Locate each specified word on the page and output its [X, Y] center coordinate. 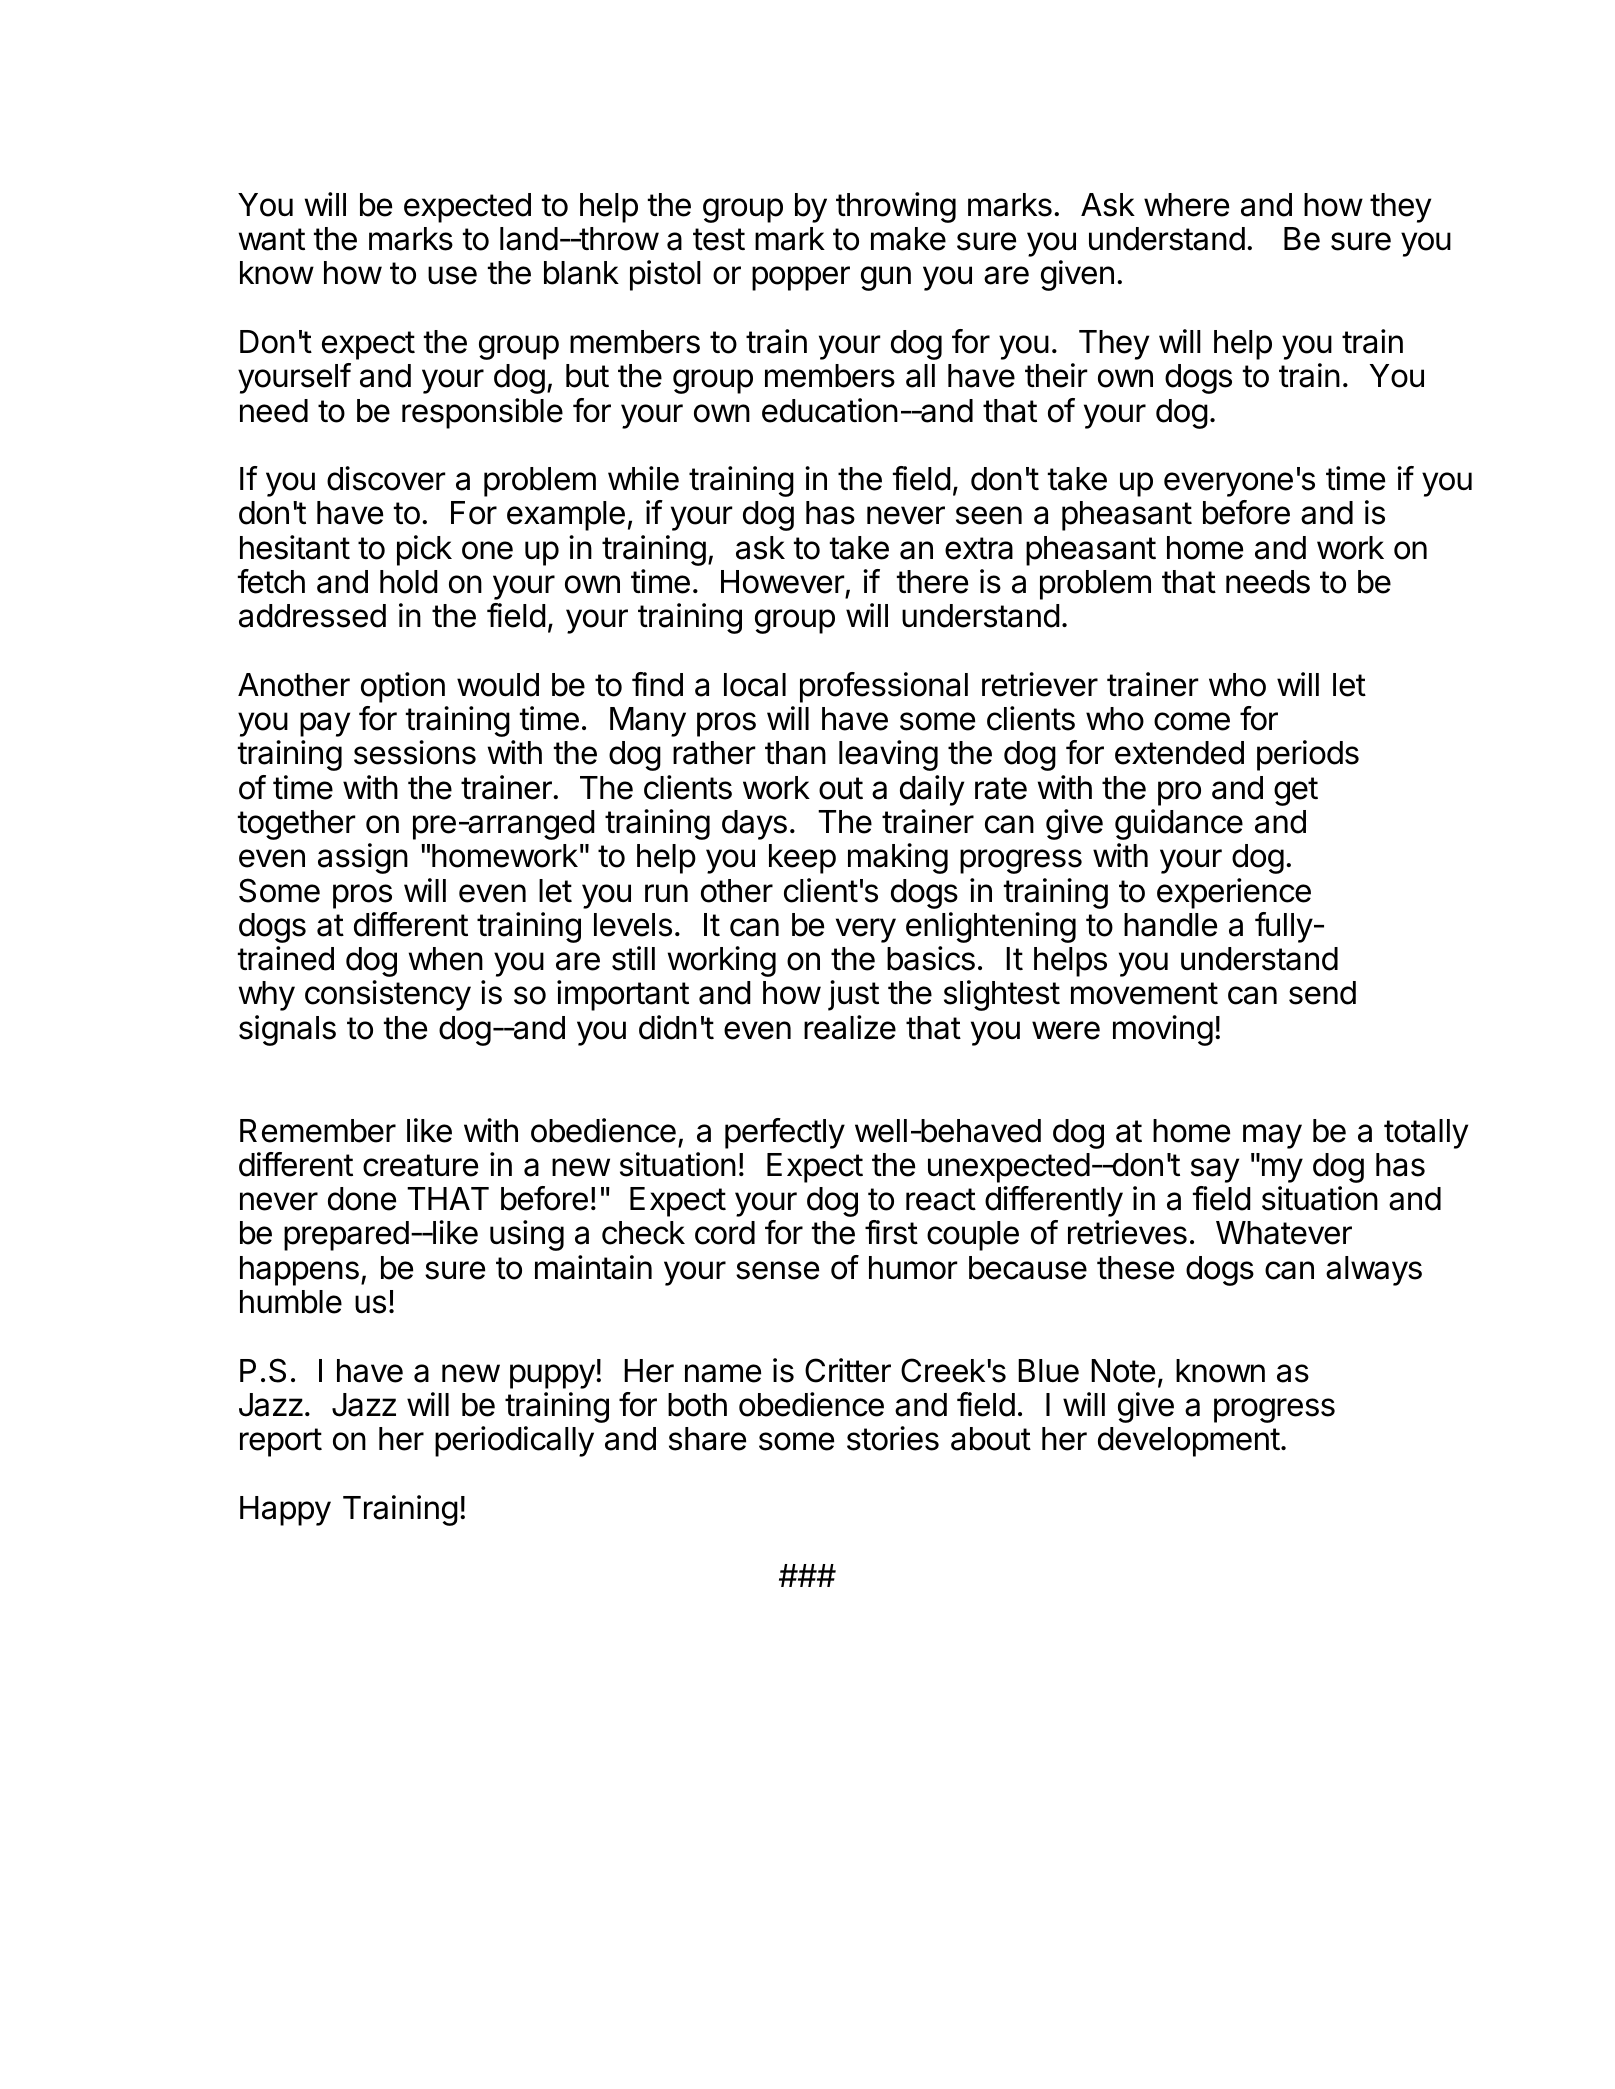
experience [1234, 893]
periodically [514, 1441]
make [908, 239]
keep [802, 859]
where [1186, 205]
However [783, 582]
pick [424, 550]
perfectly [785, 1133]
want [272, 239]
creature [420, 1165]
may [1272, 1136]
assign [363, 858]
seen [989, 515]
